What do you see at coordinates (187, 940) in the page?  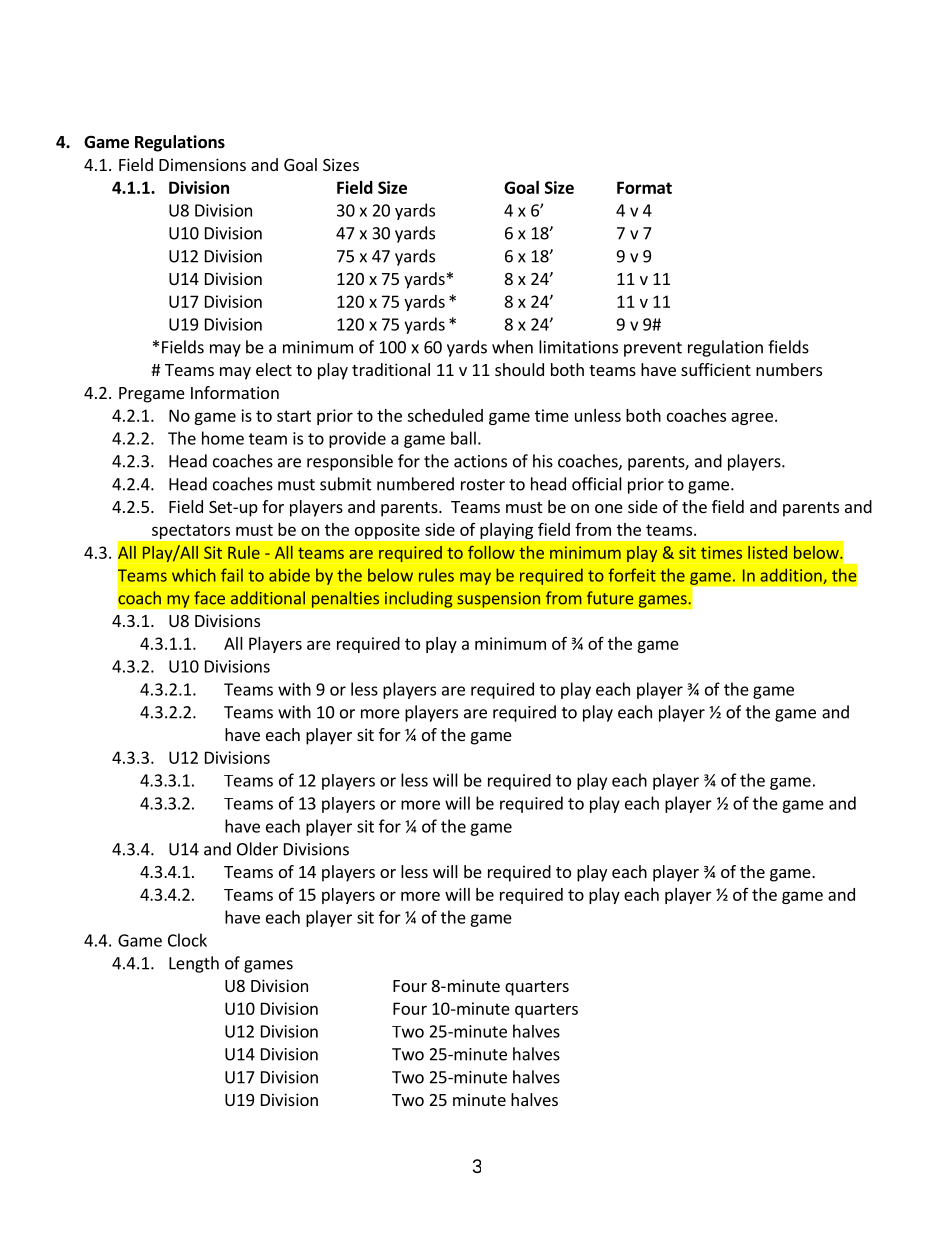 I see `Clock` at bounding box center [187, 940].
